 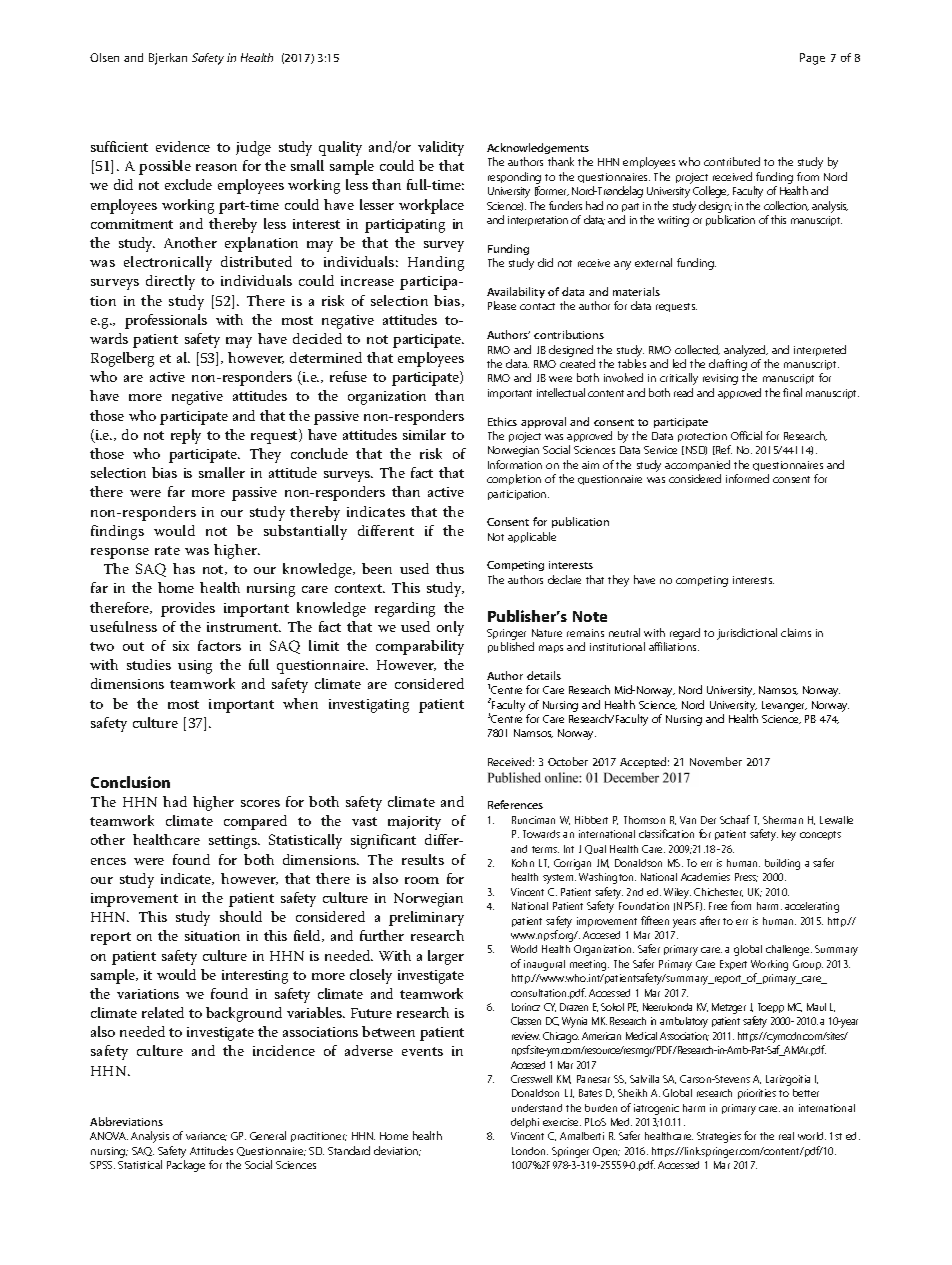 I want to click on preliminary, so click(x=426, y=918).
